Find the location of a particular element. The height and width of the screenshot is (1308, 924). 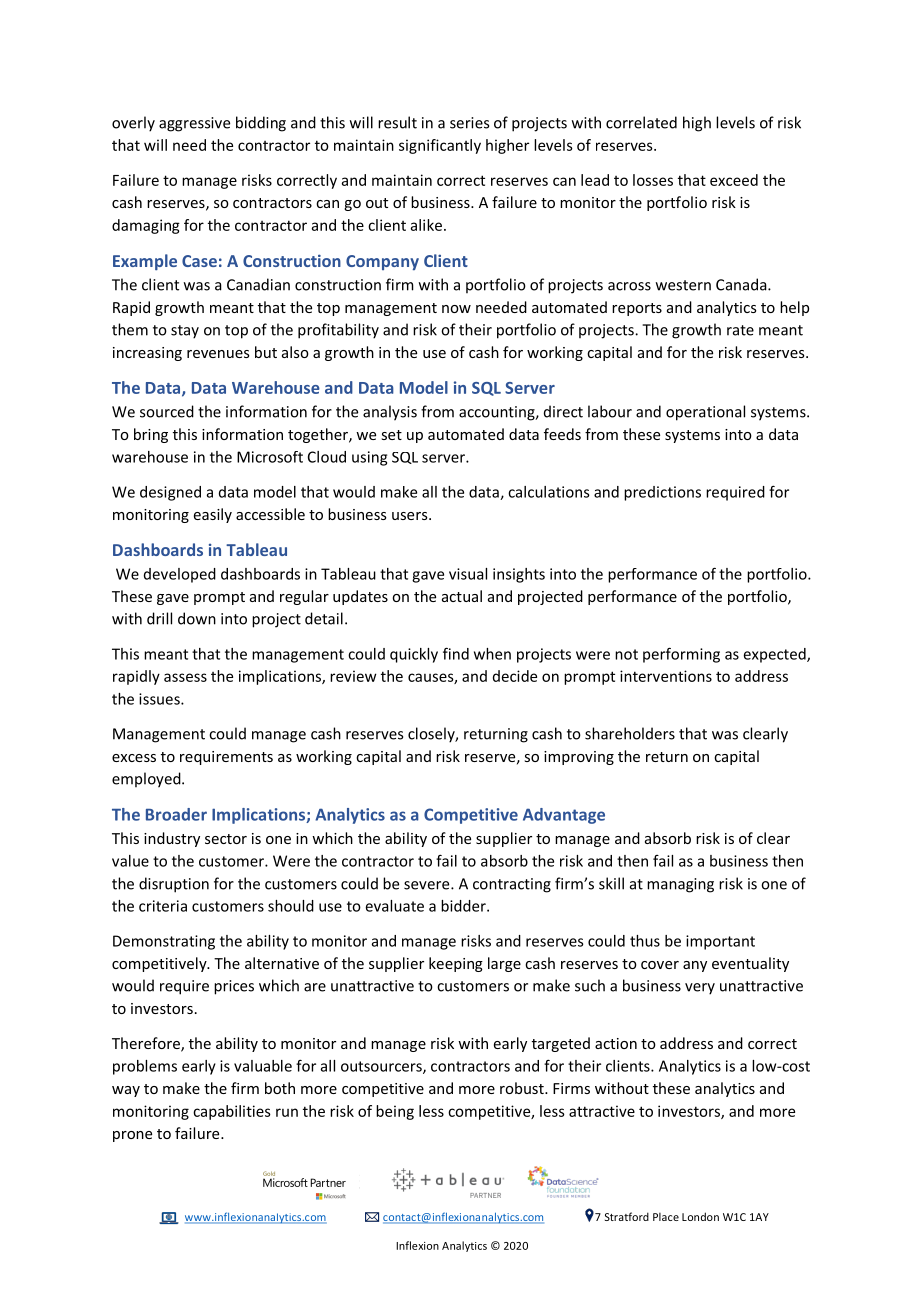

revenues is located at coordinates (218, 354).
